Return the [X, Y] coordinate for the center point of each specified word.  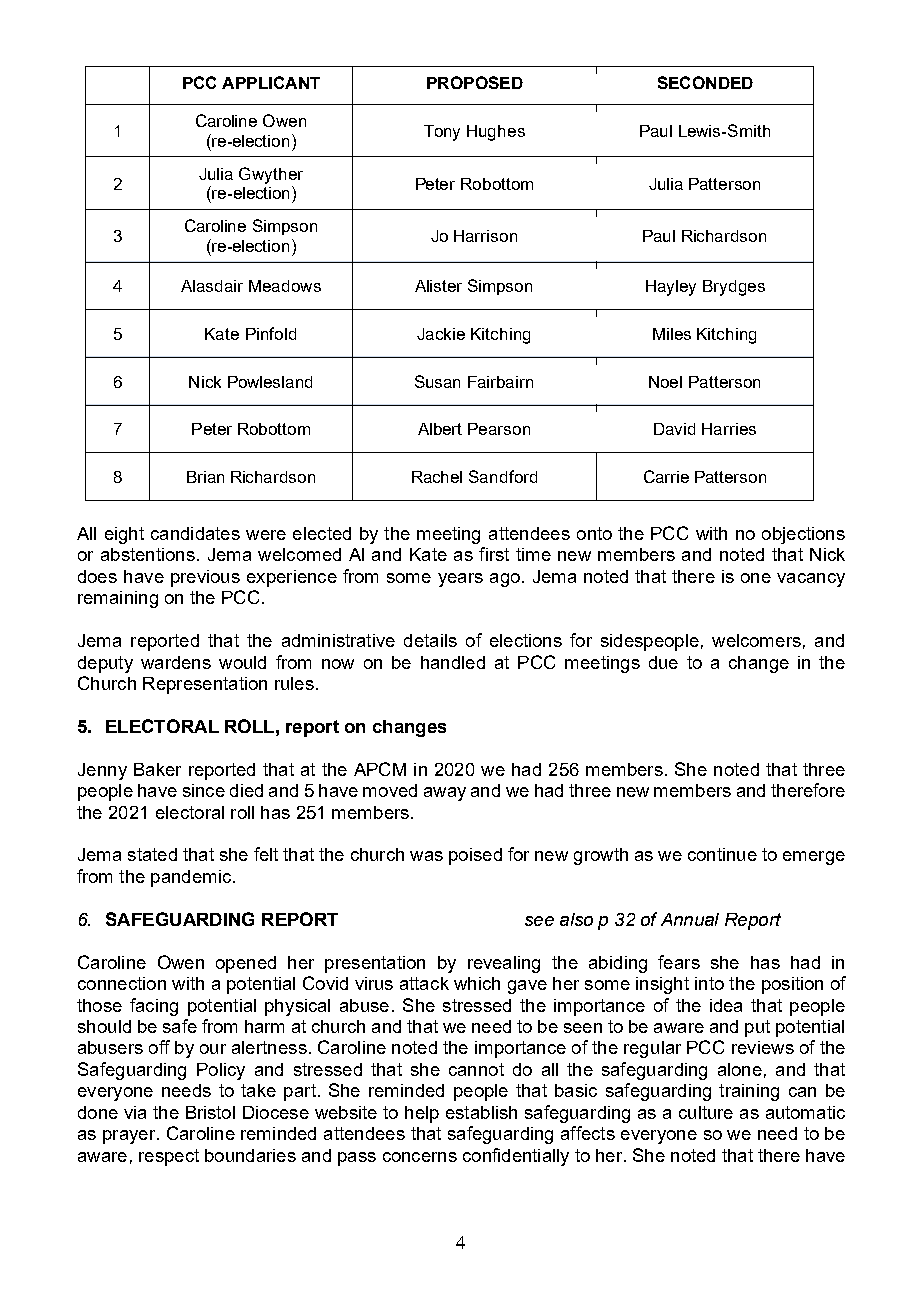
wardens [176, 662]
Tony [442, 133]
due [663, 662]
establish [481, 1112]
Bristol [210, 1112]
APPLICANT [271, 82]
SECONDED [705, 82]
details [430, 640]
